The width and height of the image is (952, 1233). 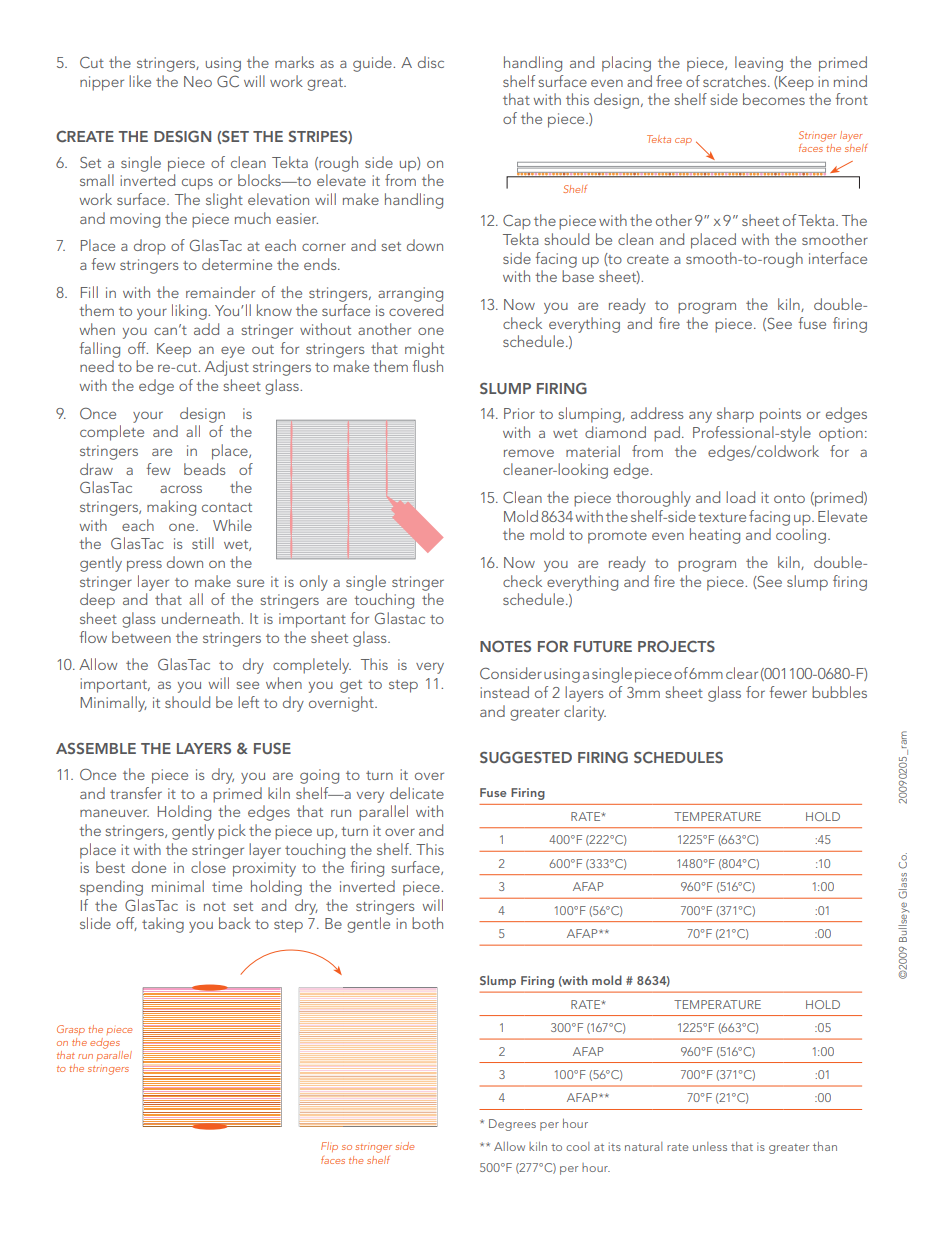 What do you see at coordinates (417, 793) in the image?
I see `delicate` at bounding box center [417, 793].
